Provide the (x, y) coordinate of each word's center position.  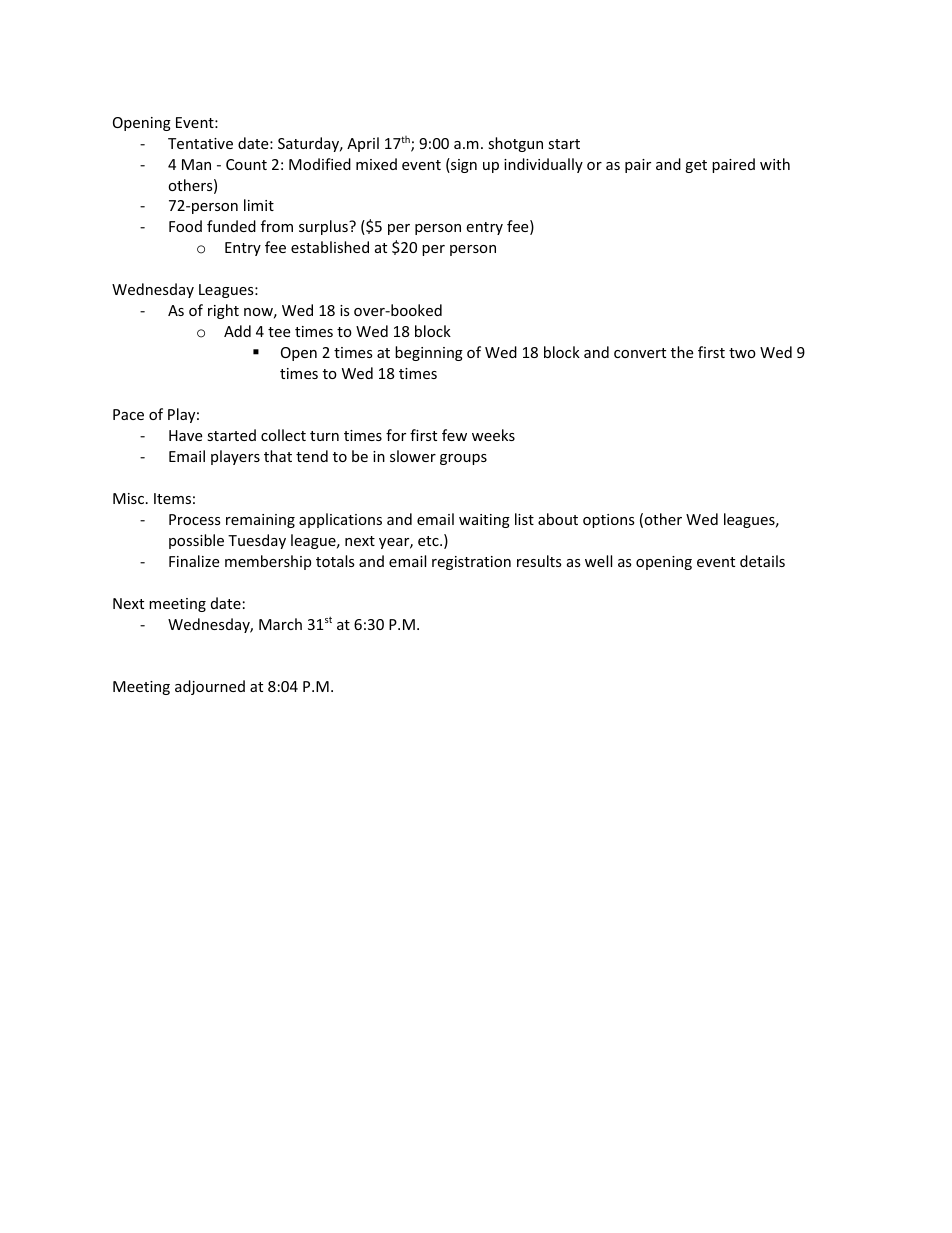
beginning (429, 353)
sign (463, 165)
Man (196, 164)
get (696, 166)
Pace (128, 414)
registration (471, 563)
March (280, 624)
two (742, 353)
